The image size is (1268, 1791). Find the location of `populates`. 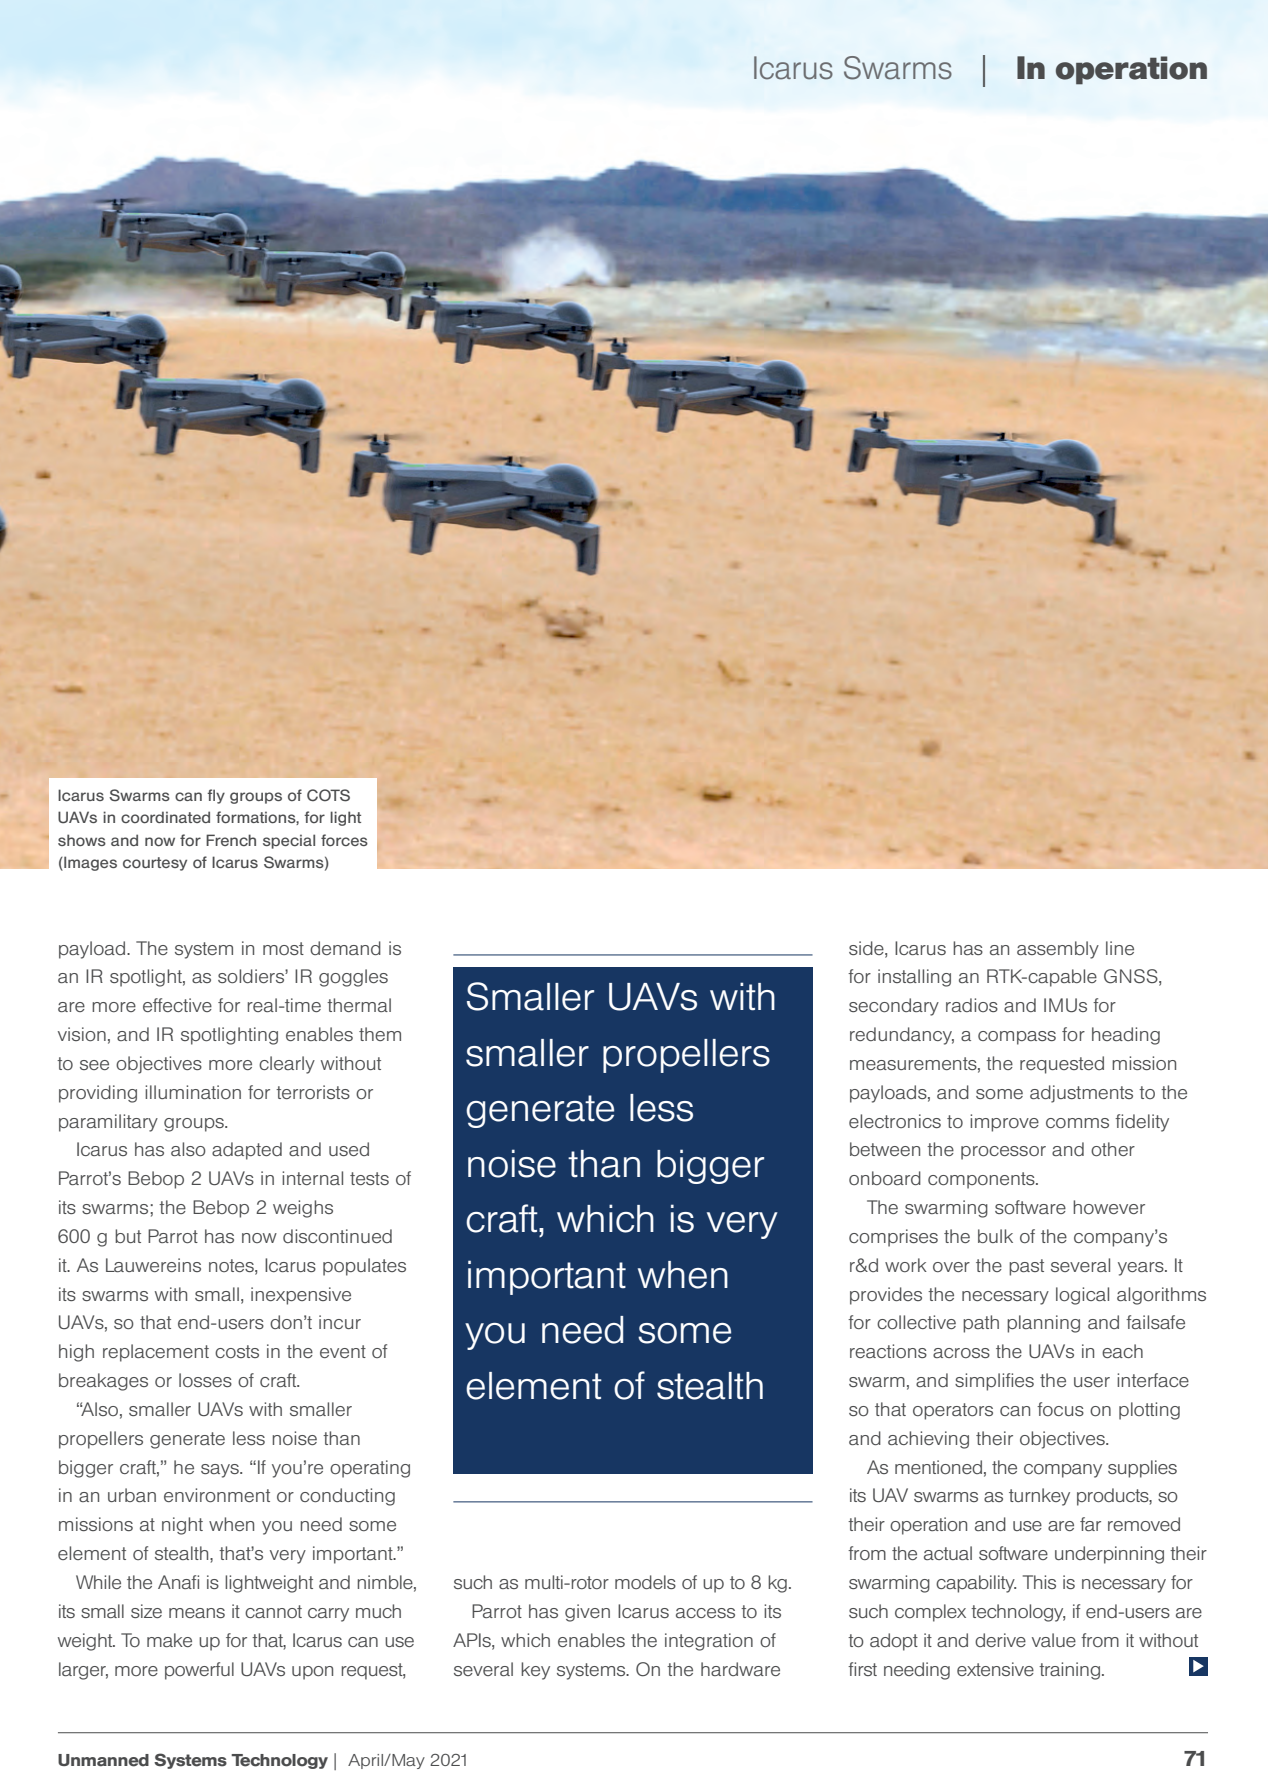

populates is located at coordinates (364, 1267).
